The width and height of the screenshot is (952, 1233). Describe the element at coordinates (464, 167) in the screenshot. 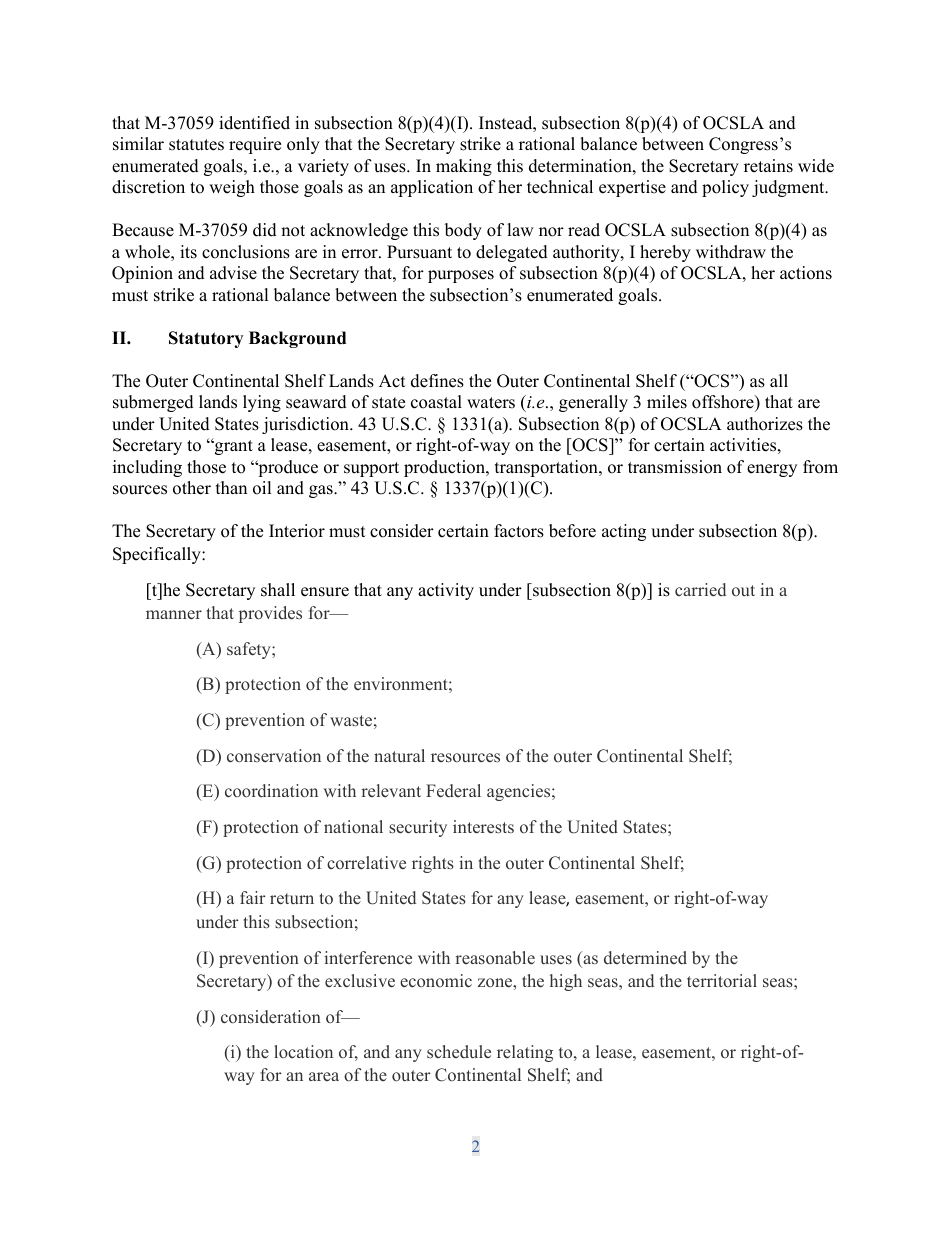

I see `making` at that location.
